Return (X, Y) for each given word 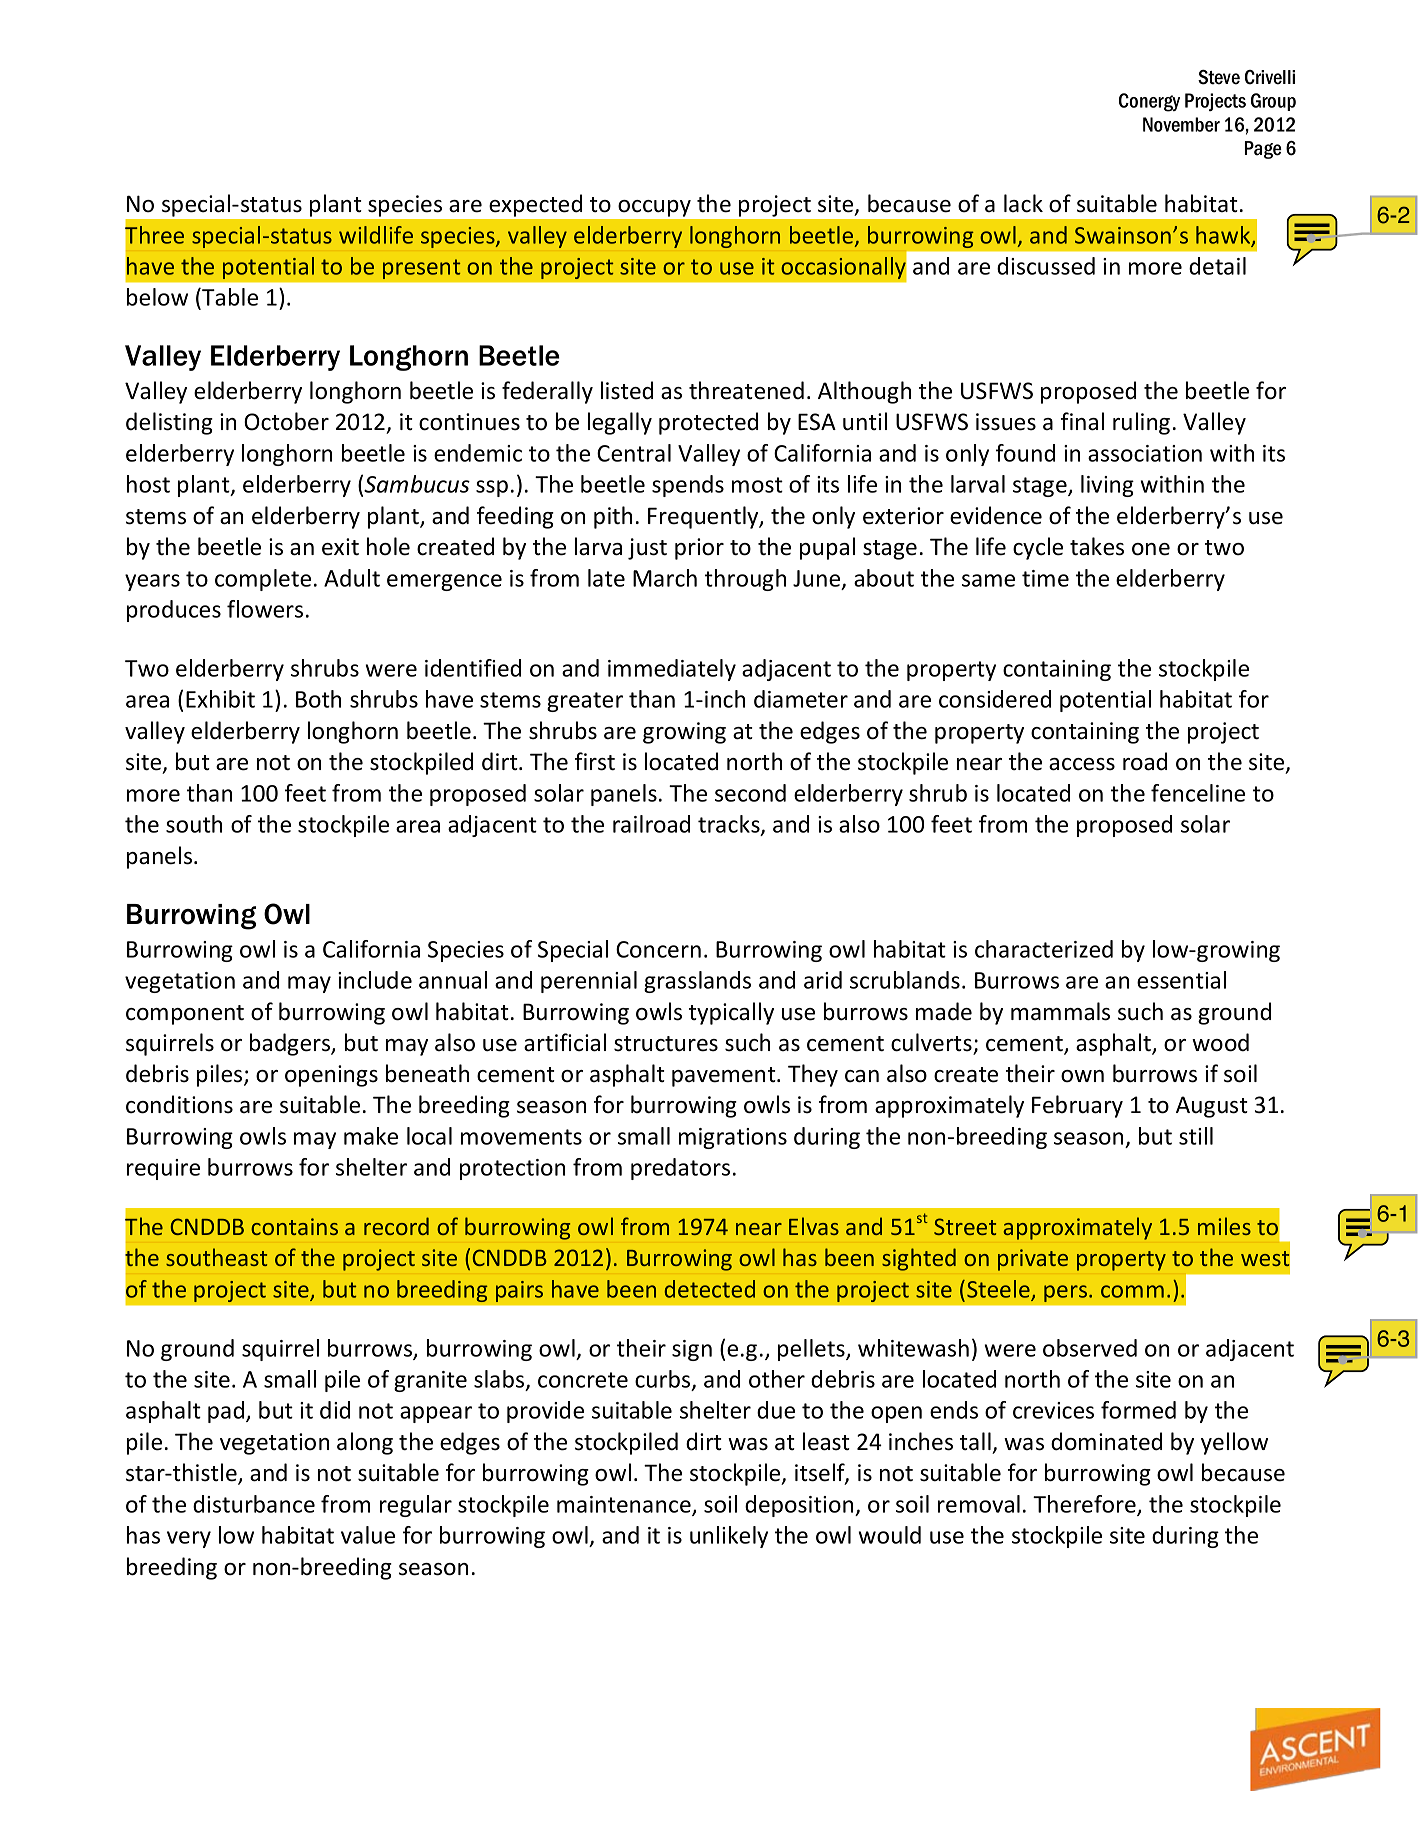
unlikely (729, 1537)
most (757, 485)
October (286, 421)
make (371, 1136)
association (1145, 453)
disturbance (254, 1504)
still (1196, 1136)
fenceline (1198, 793)
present (422, 269)
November (1181, 124)
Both (318, 699)
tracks (730, 825)
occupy (655, 208)
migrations (733, 1138)
